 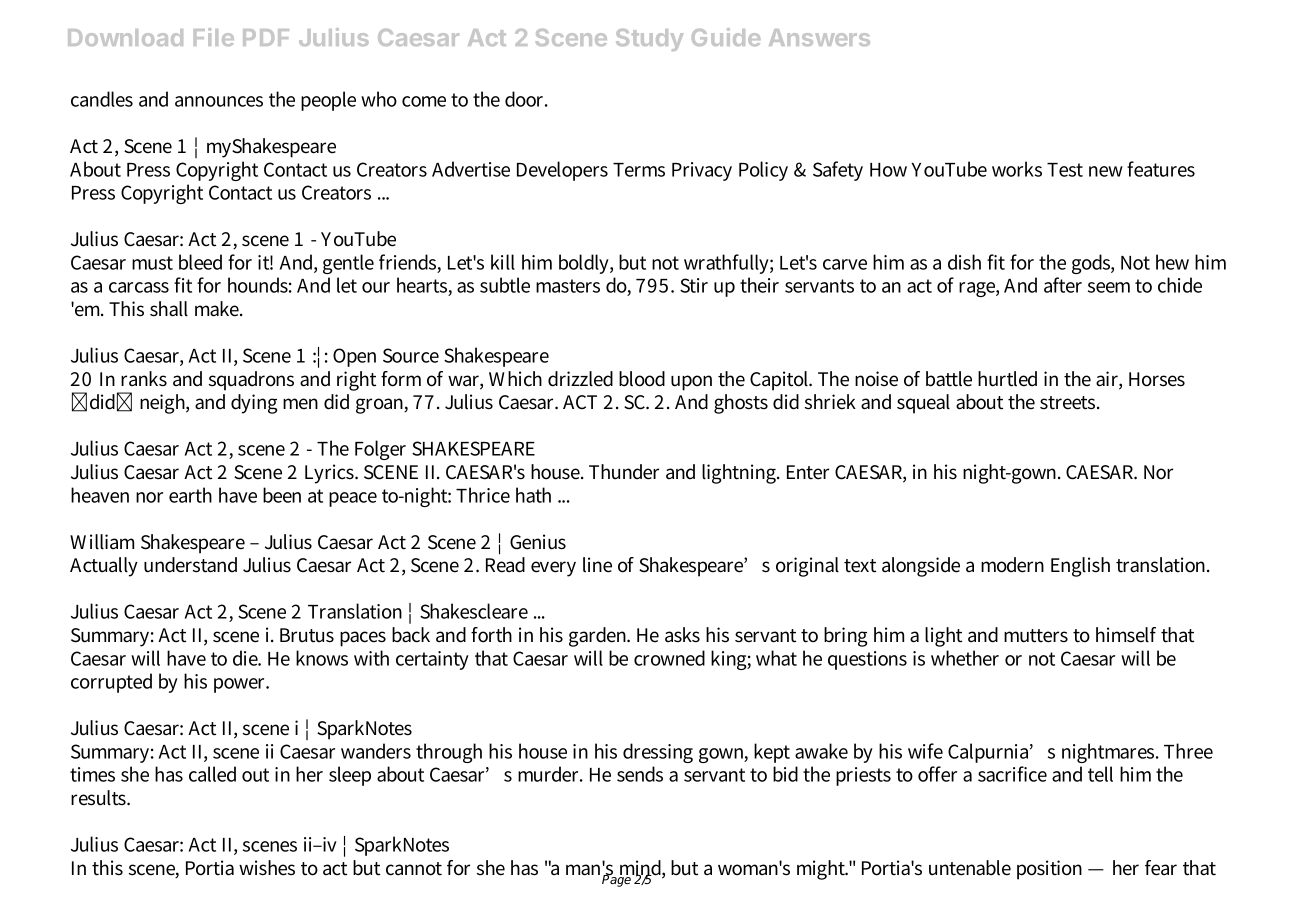 What do you see at coordinates (267, 868) in the image?
I see `wishes` at bounding box center [267, 868].
